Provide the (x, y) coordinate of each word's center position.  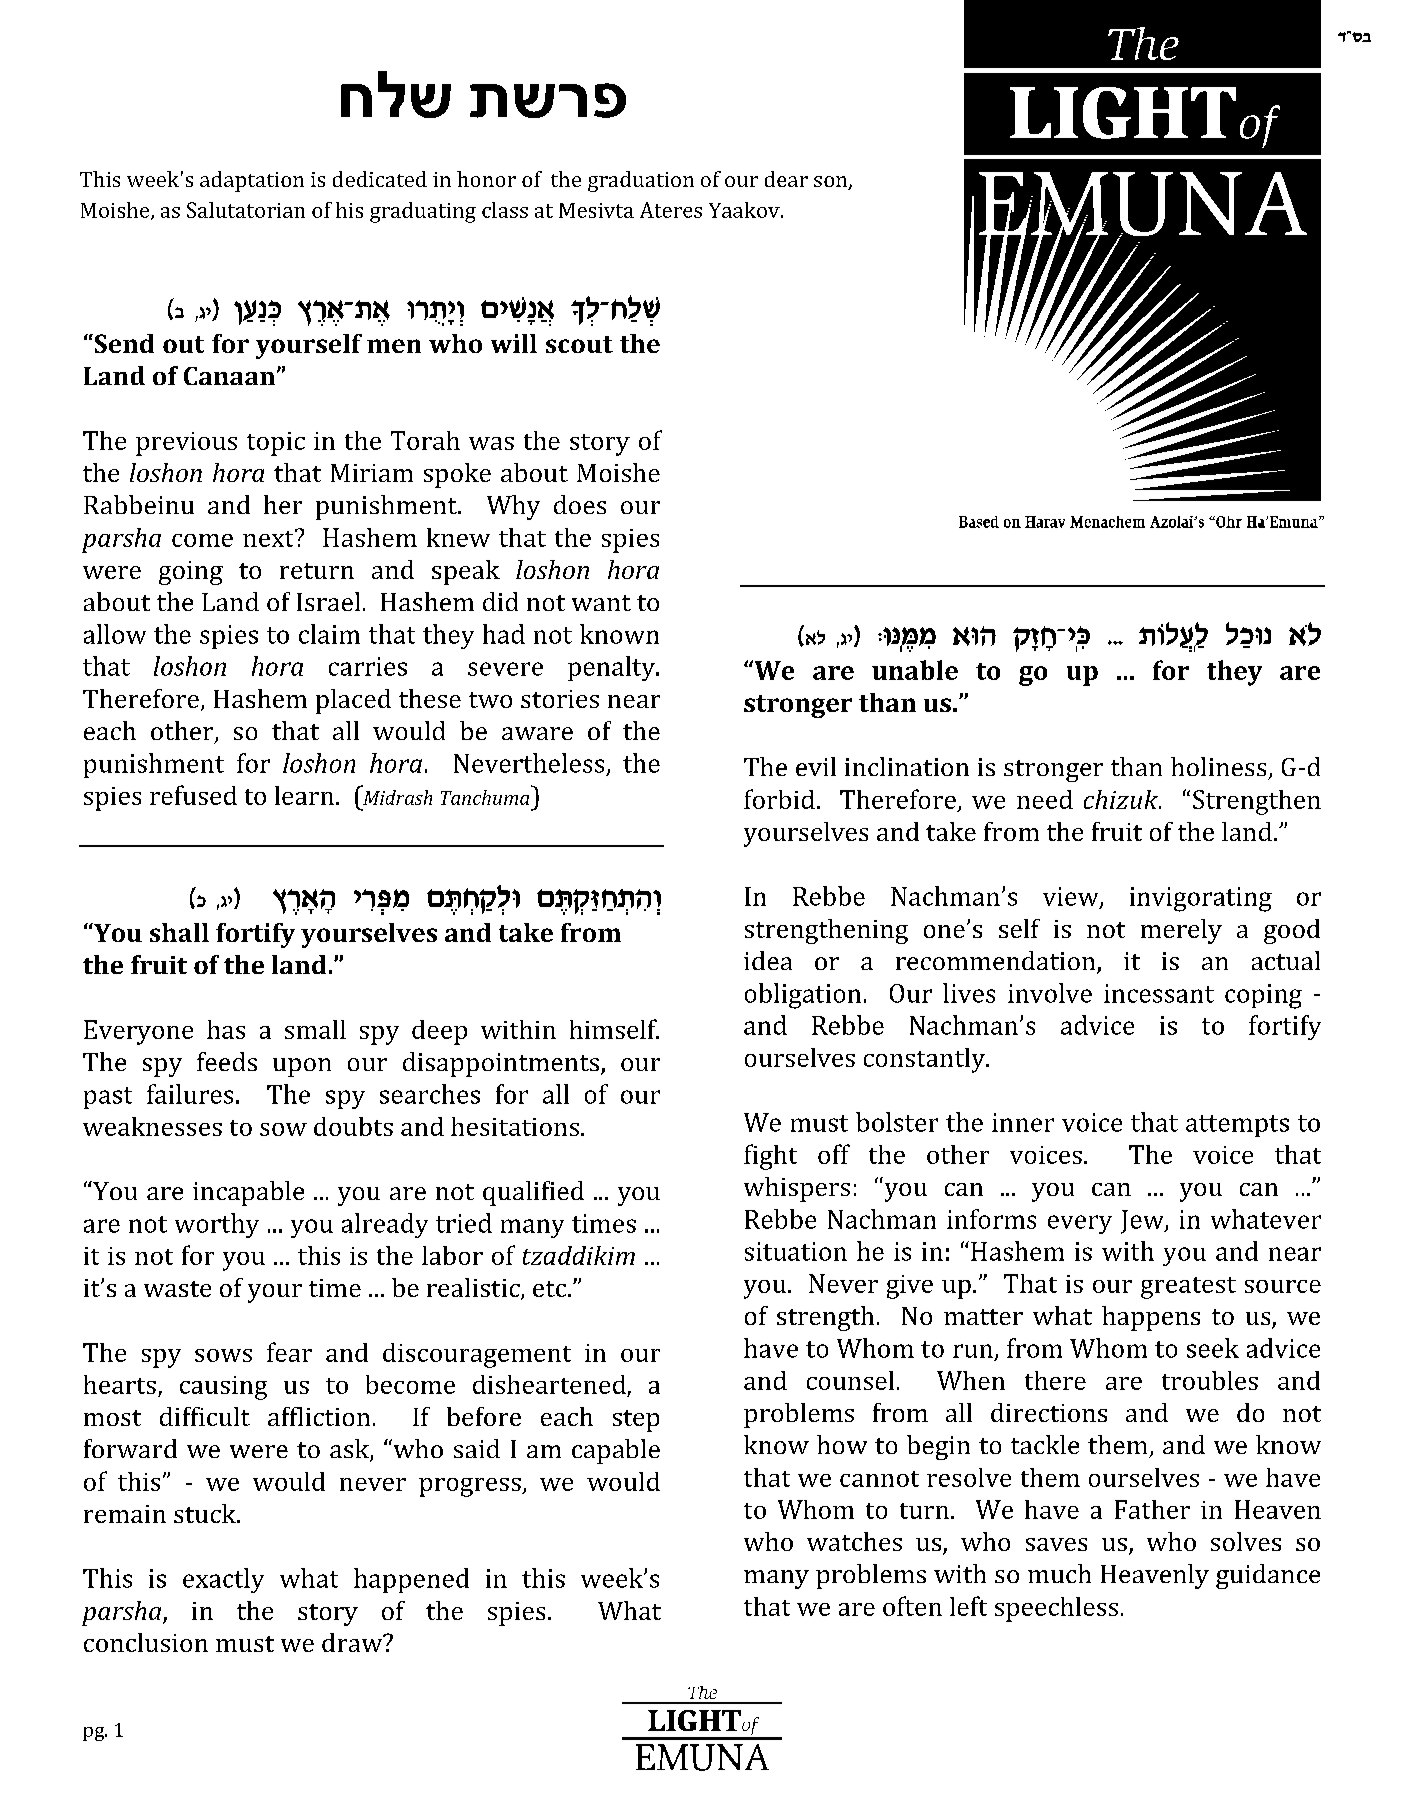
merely (1181, 931)
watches (854, 1541)
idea (768, 960)
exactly (223, 1580)
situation (796, 1251)
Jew (1143, 1222)
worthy (217, 1225)
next (269, 538)
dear (786, 179)
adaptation (252, 181)
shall (179, 932)
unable (915, 670)
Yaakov (745, 210)
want (601, 603)
